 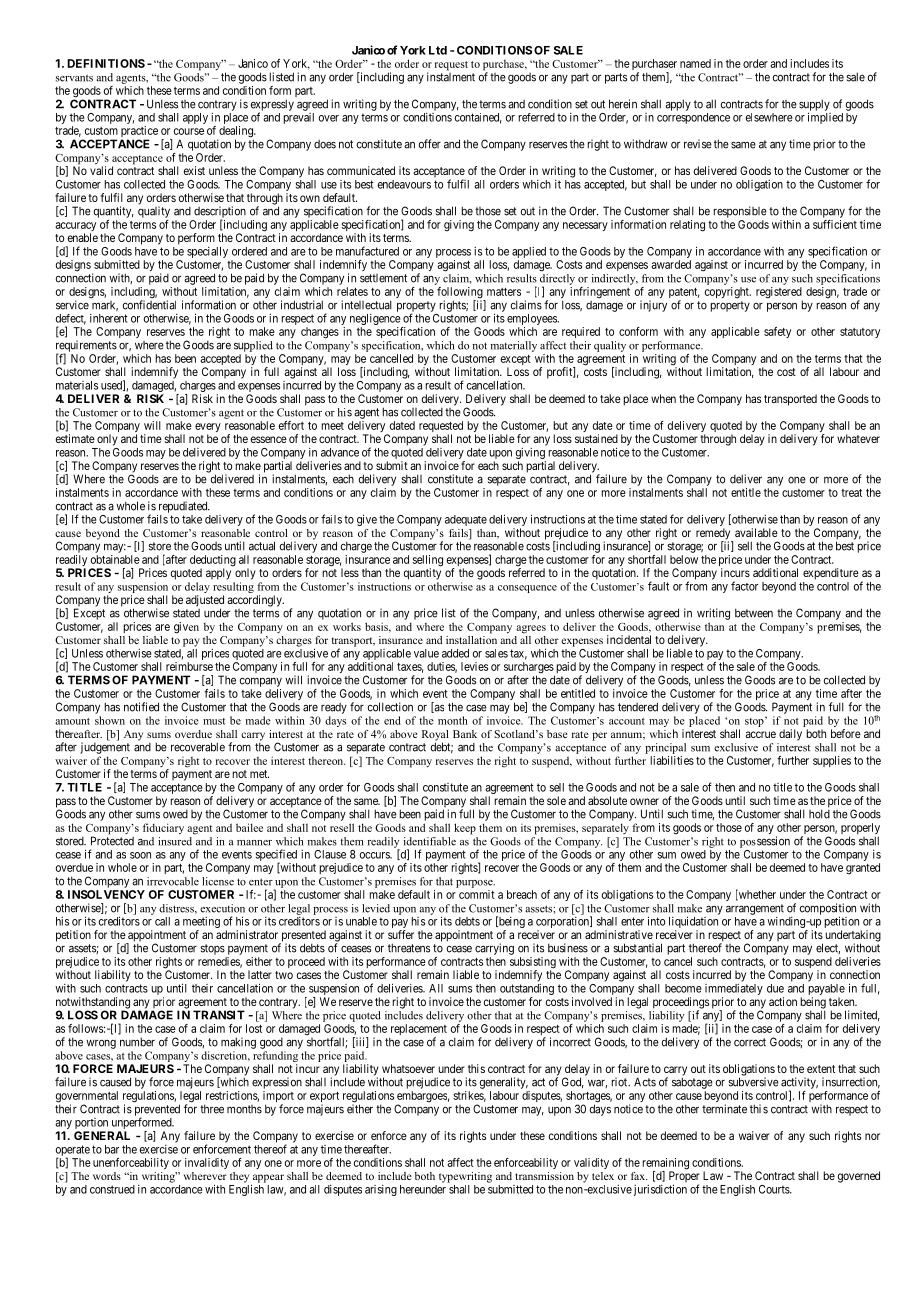 What do you see at coordinates (478, 118) in the screenshot?
I see `contained` at bounding box center [478, 118].
